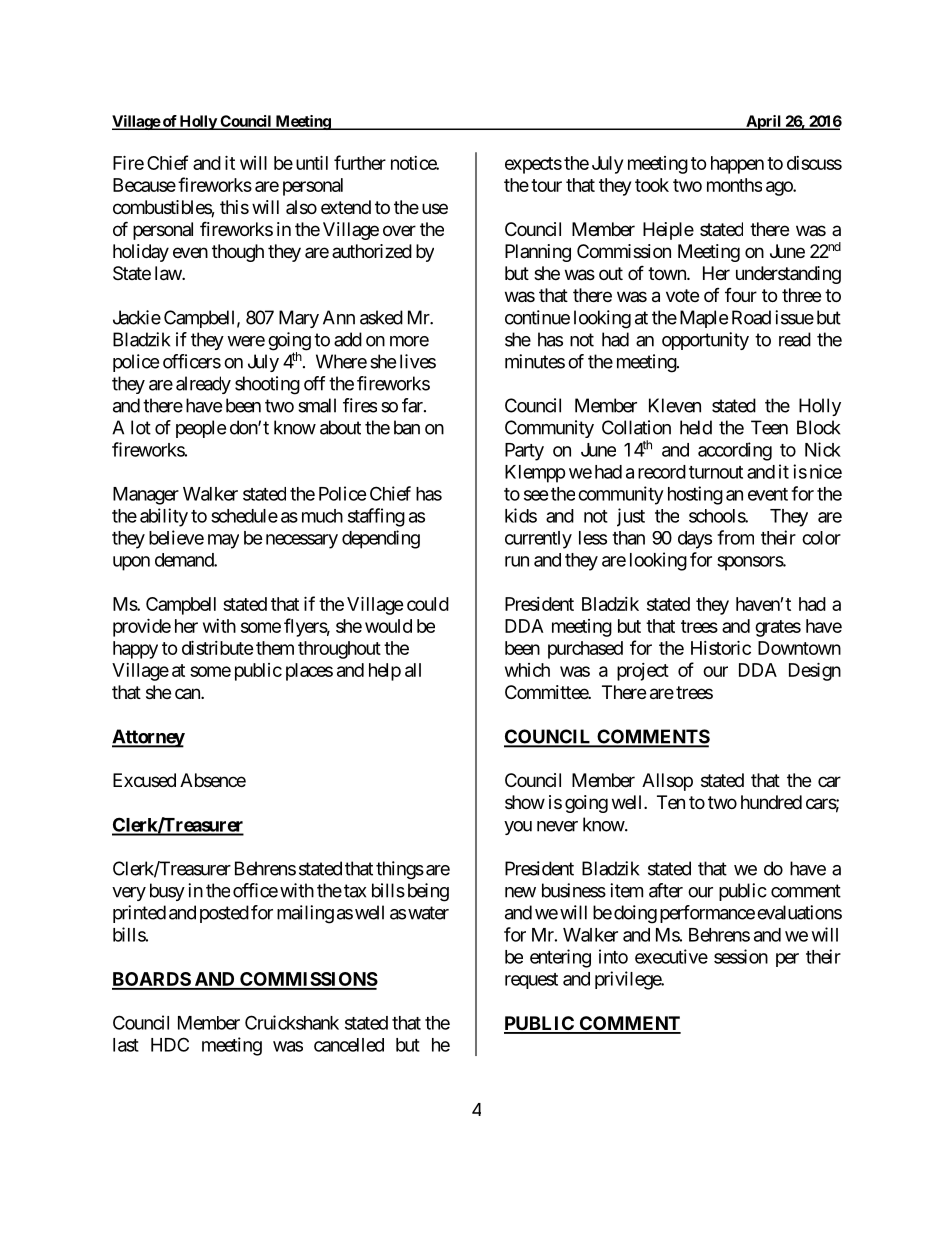  What do you see at coordinates (546, 185) in the page?
I see `tour` at bounding box center [546, 185].
